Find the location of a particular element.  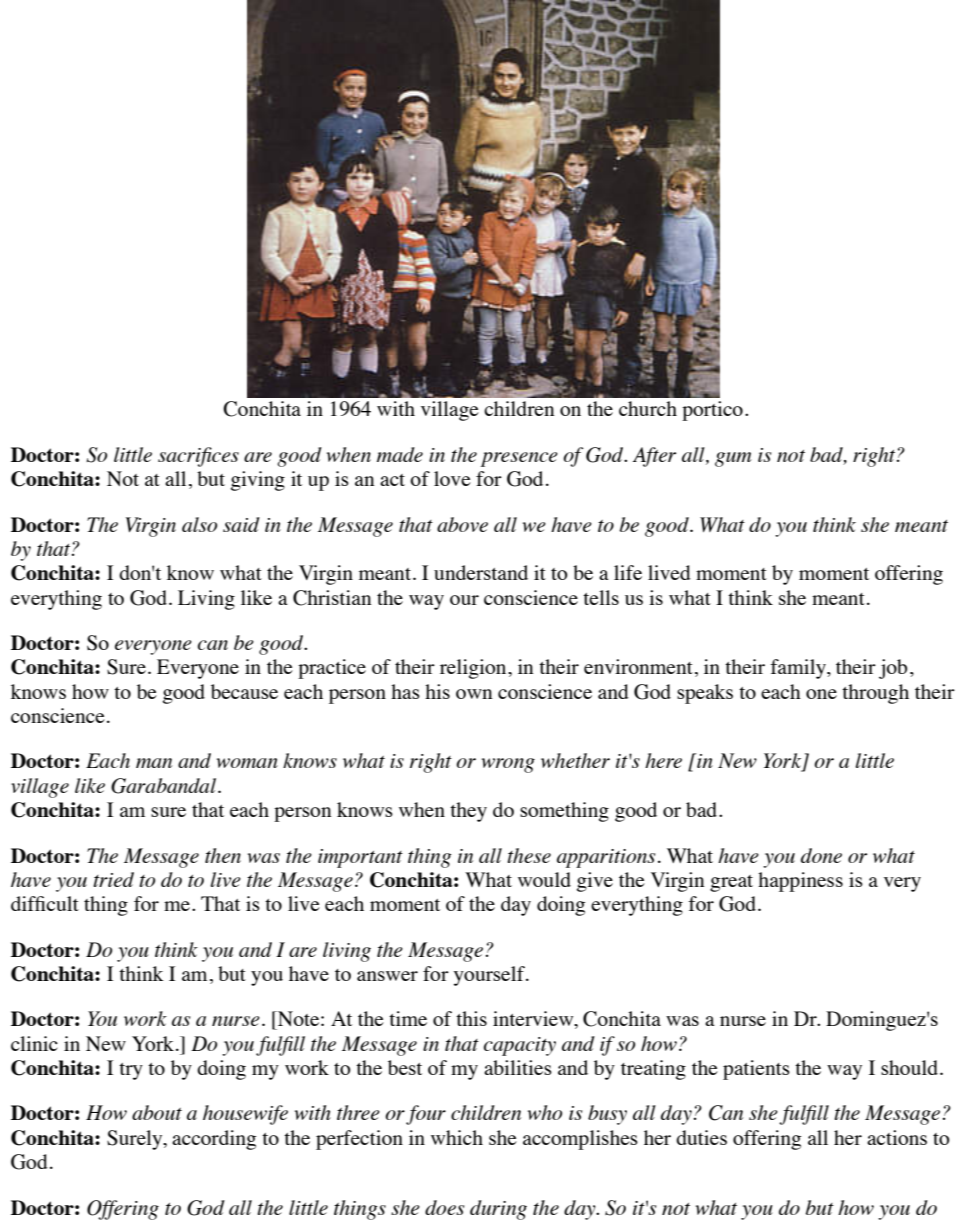

family is located at coordinates (799, 669).
